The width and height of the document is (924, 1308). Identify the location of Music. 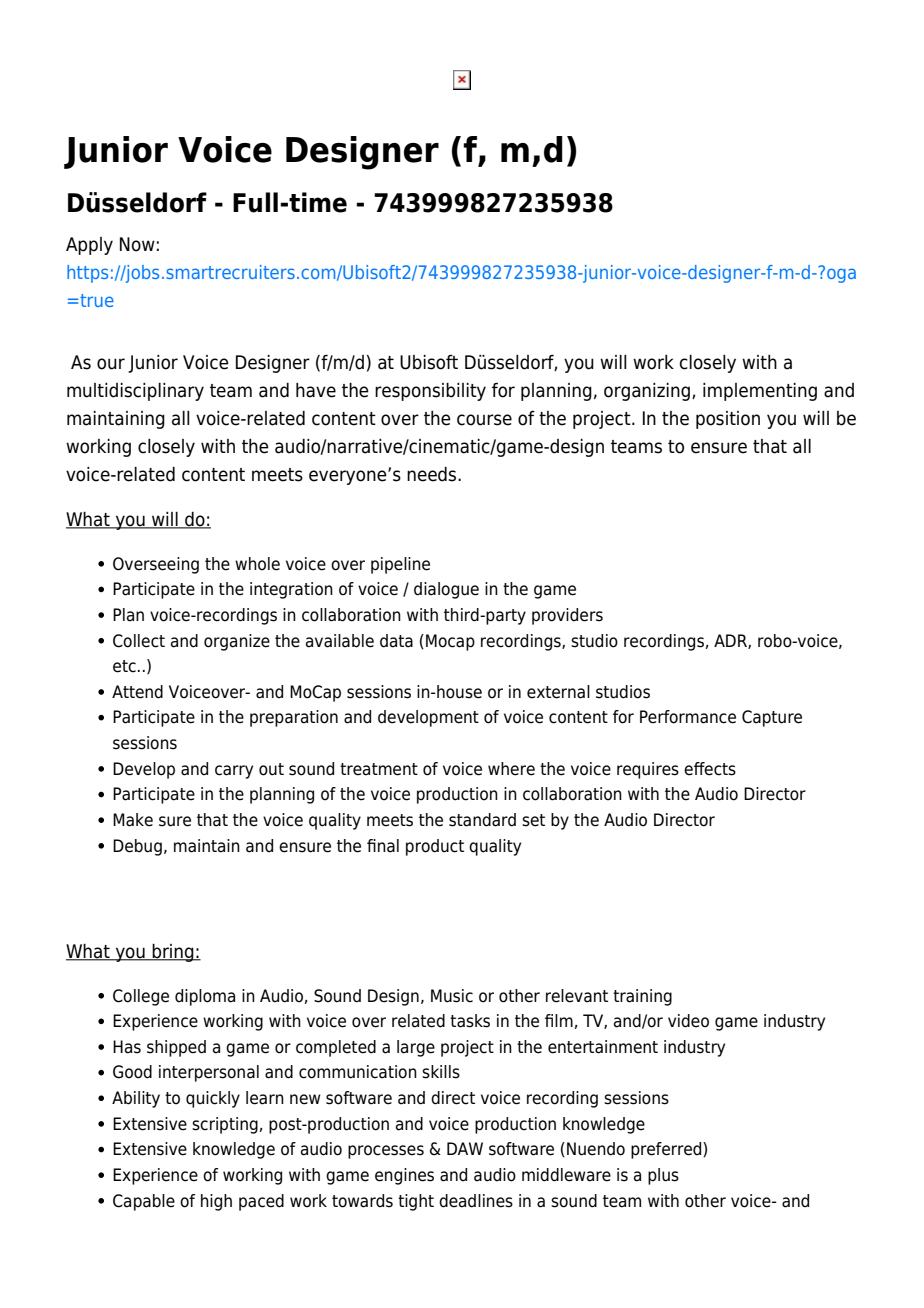
(452, 996).
